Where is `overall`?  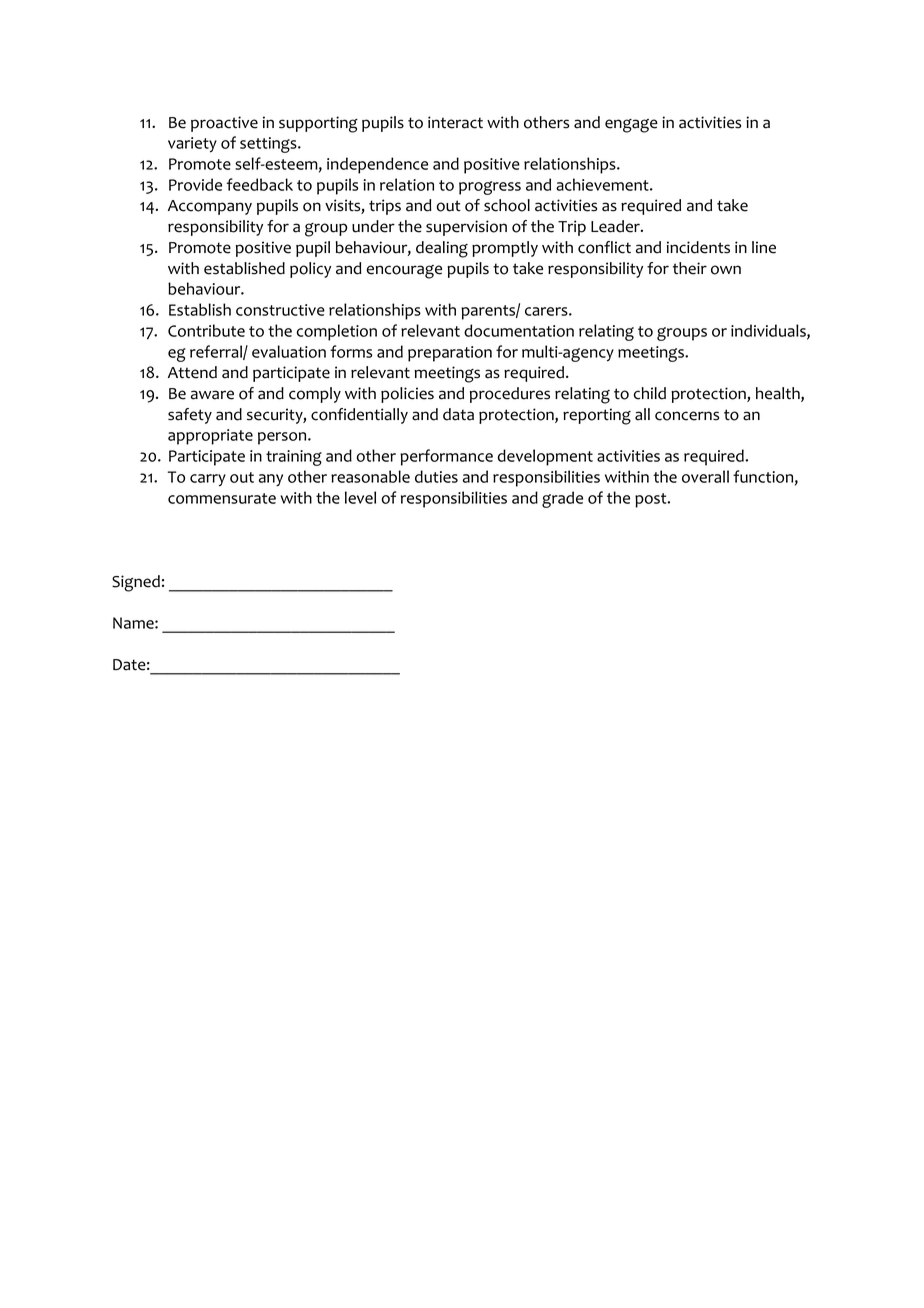 overall is located at coordinates (705, 476).
